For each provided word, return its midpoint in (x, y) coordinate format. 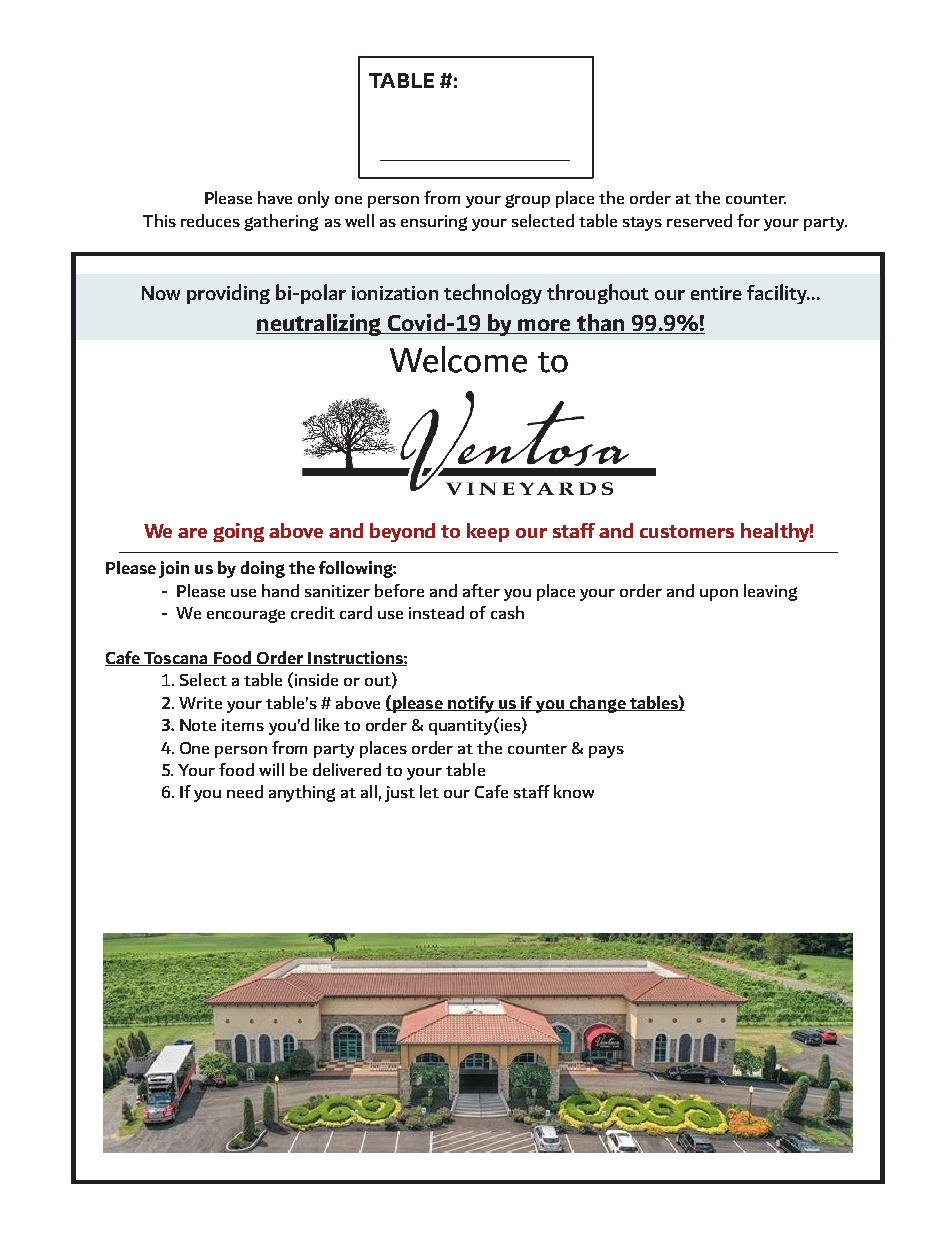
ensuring (434, 223)
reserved (699, 220)
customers (687, 531)
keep (488, 532)
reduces (210, 220)
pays (606, 752)
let (429, 791)
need (245, 791)
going (238, 532)
